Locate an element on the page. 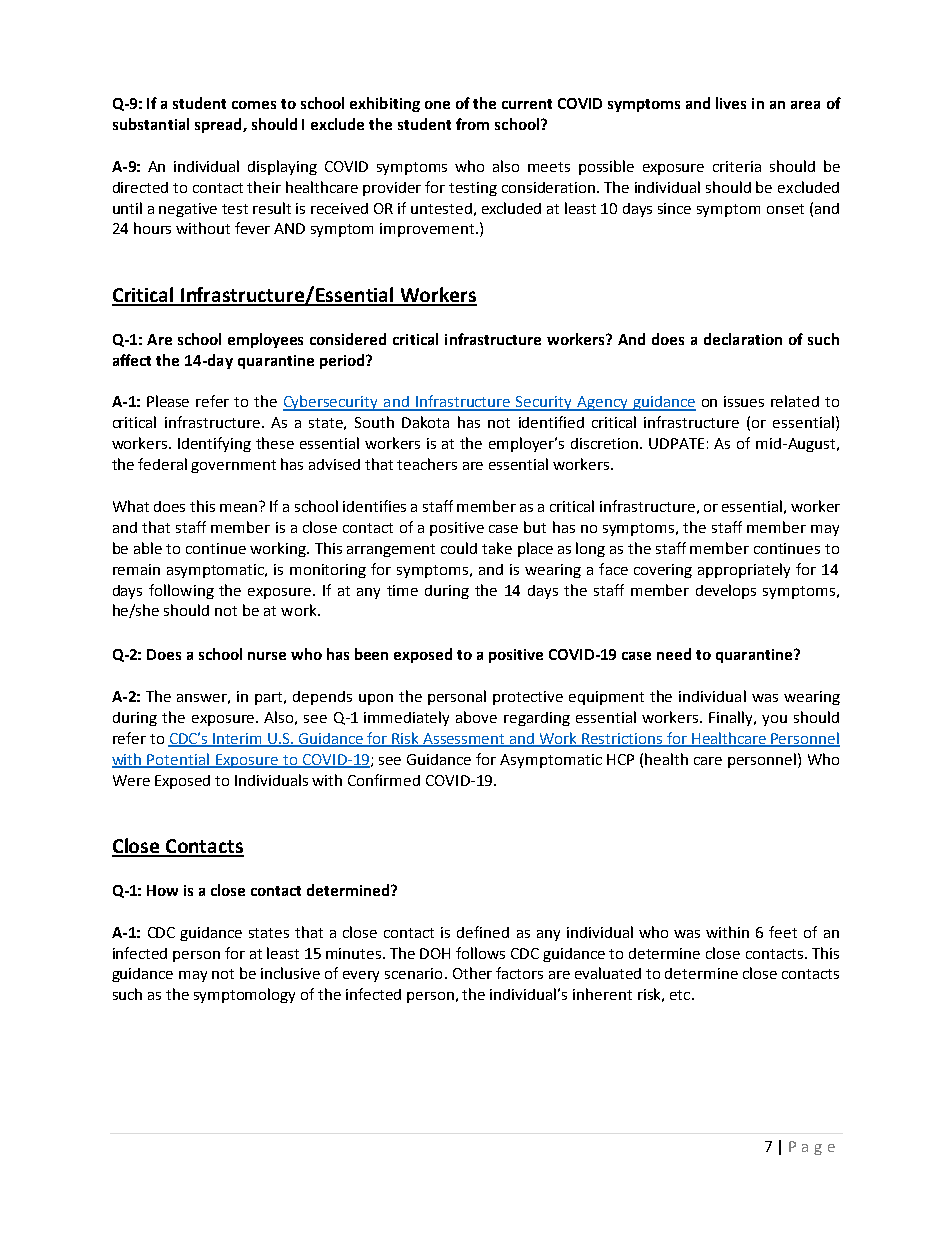  Assessment is located at coordinates (464, 739).
